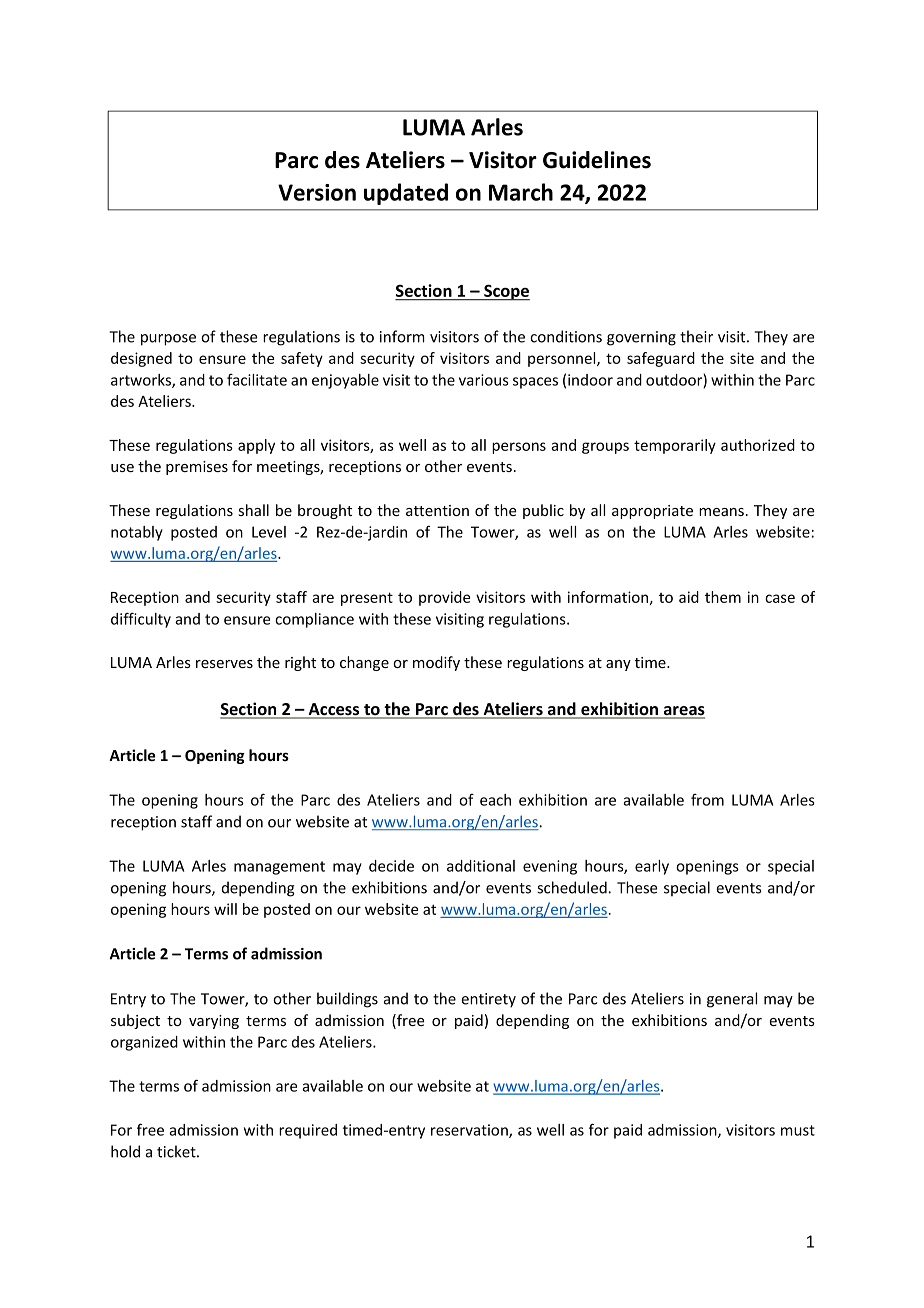  What do you see at coordinates (436, 663) in the page?
I see `modify` at bounding box center [436, 663].
